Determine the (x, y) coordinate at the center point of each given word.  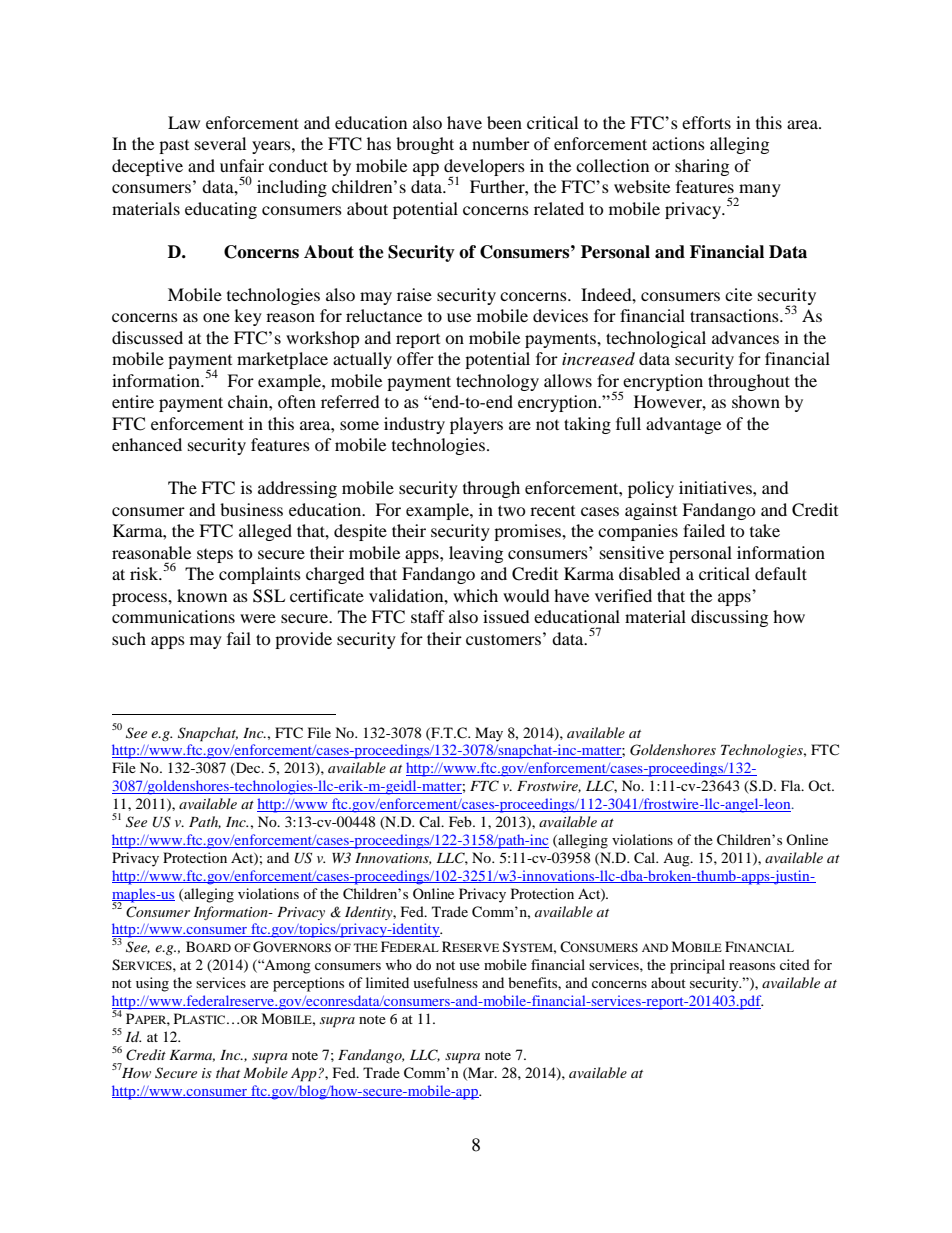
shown (756, 401)
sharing (702, 167)
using (152, 984)
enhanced (147, 444)
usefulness (445, 982)
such (129, 638)
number (501, 143)
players (476, 425)
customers (503, 639)
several (220, 143)
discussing (729, 618)
